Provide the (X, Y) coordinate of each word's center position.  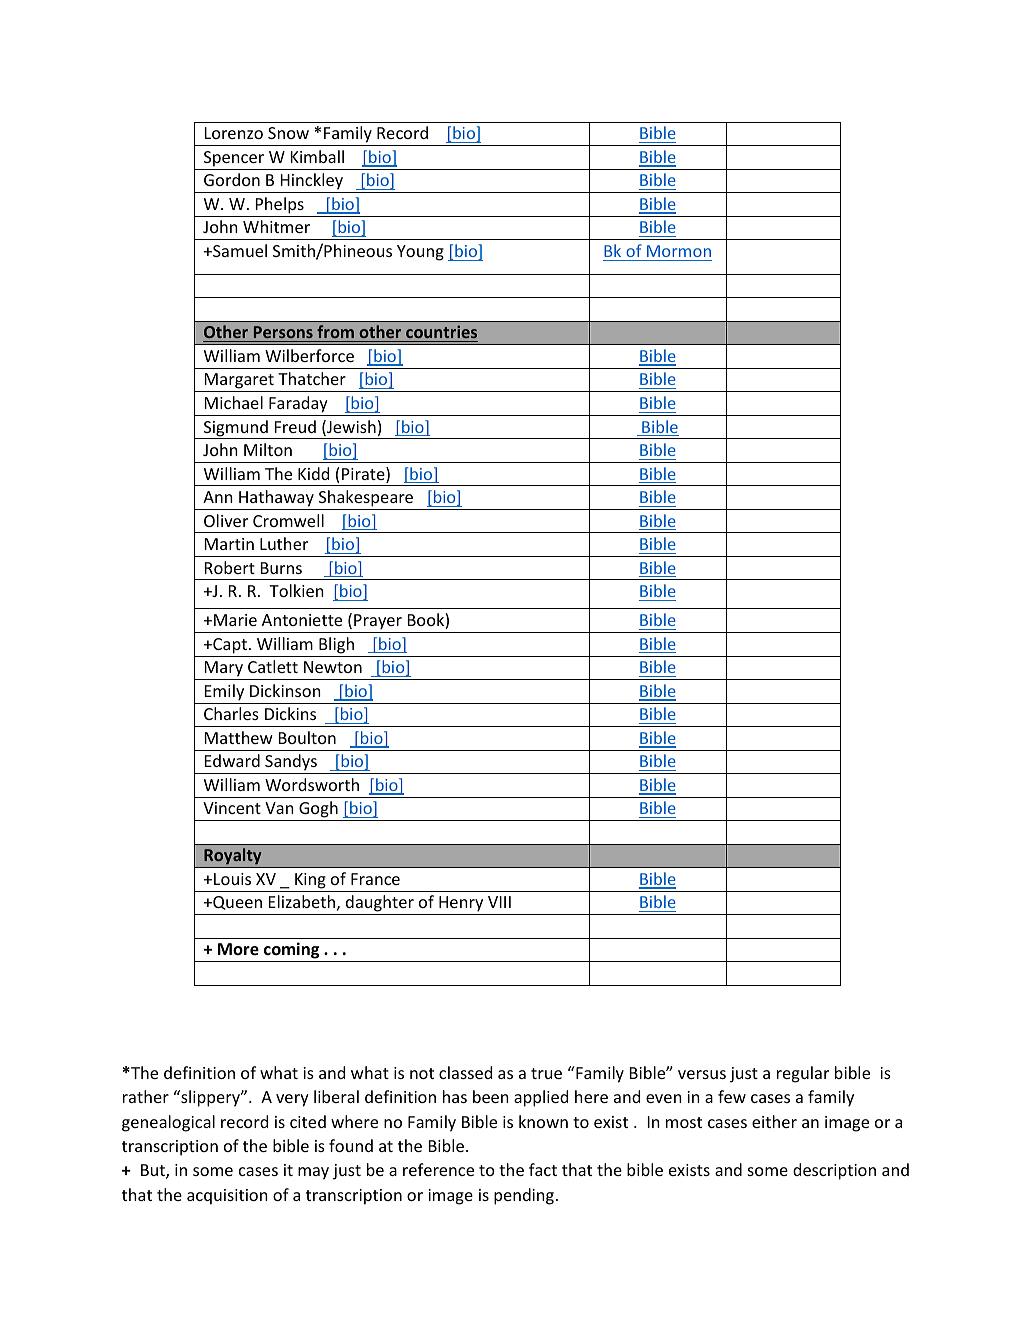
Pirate (364, 475)
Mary (223, 670)
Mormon (679, 251)
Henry (461, 905)
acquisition (227, 1197)
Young (420, 253)
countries (441, 331)
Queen (236, 903)
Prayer (378, 622)
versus (702, 1074)
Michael (234, 402)
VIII (499, 902)
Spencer (234, 159)
